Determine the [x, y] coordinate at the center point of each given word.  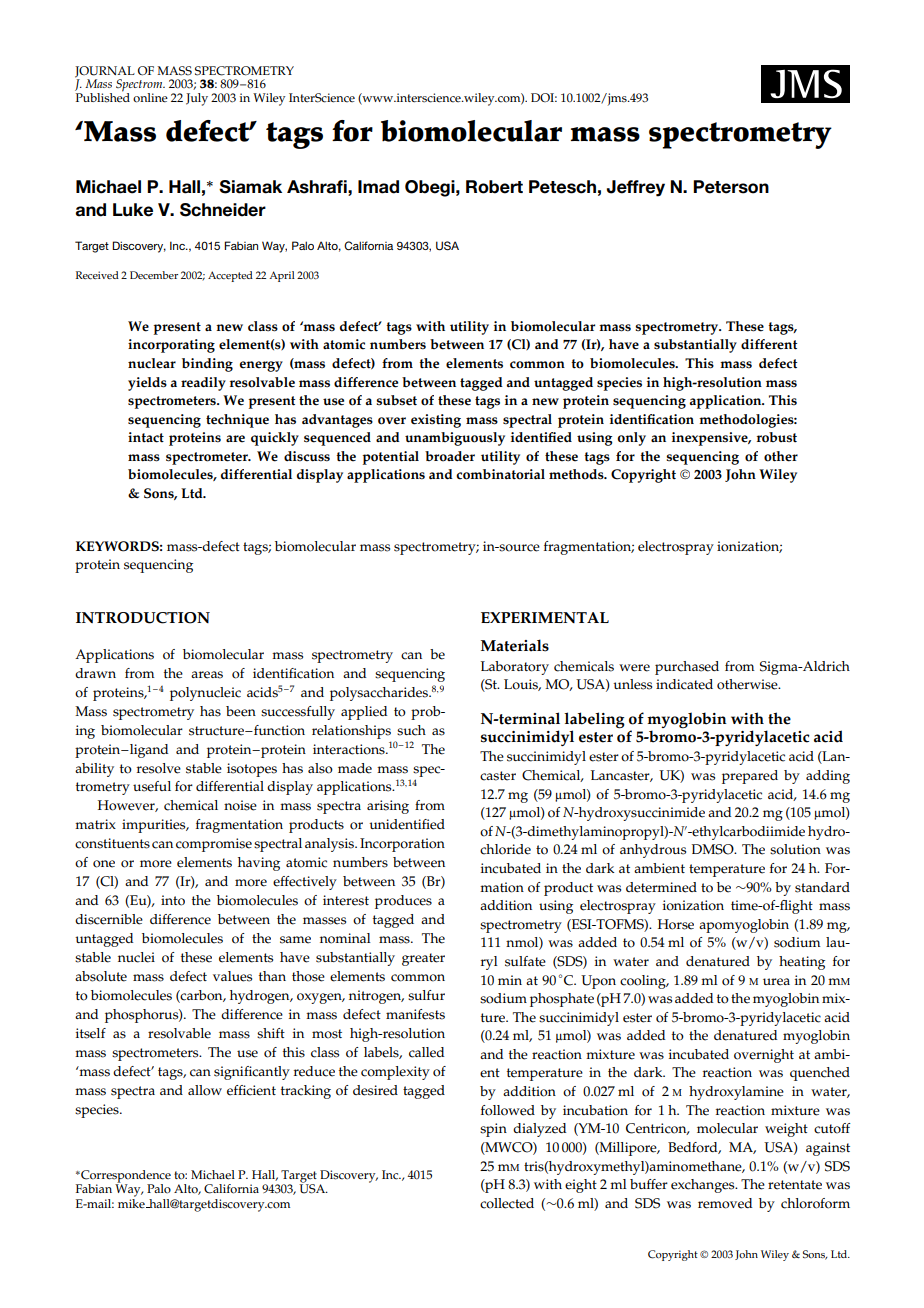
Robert [494, 187]
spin [493, 1130]
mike [132, 1202]
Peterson [731, 187]
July [197, 99]
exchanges [704, 1186]
